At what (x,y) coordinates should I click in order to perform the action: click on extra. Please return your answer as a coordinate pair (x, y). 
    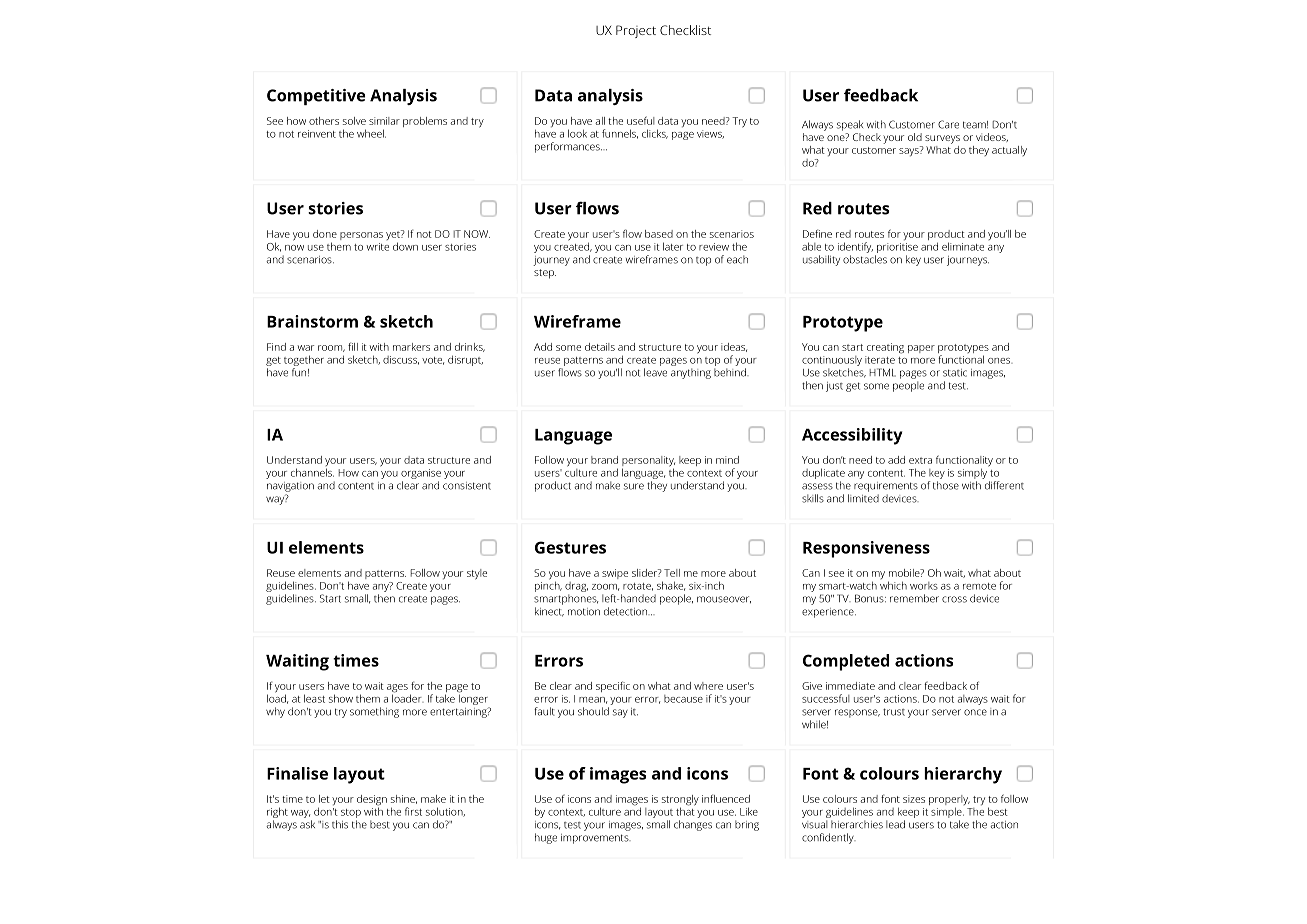
    Looking at the image, I should click on (920, 460).
